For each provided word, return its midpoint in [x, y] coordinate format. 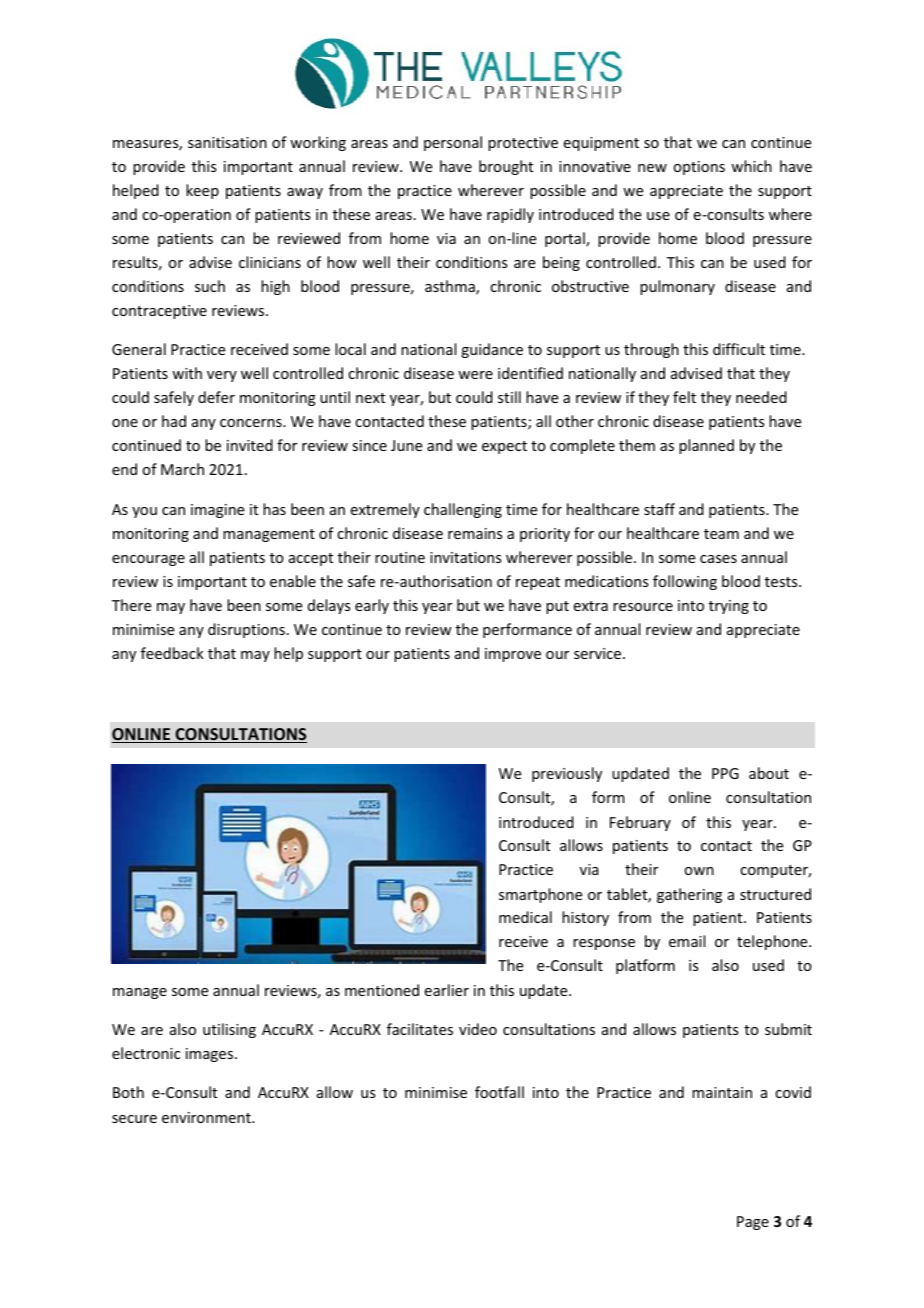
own [699, 871]
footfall [499, 1092]
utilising [229, 1030]
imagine [217, 511]
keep [202, 191]
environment [207, 1117]
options [699, 168]
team [721, 534]
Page [753, 1223]
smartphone [540, 895]
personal [453, 143]
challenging [463, 510]
